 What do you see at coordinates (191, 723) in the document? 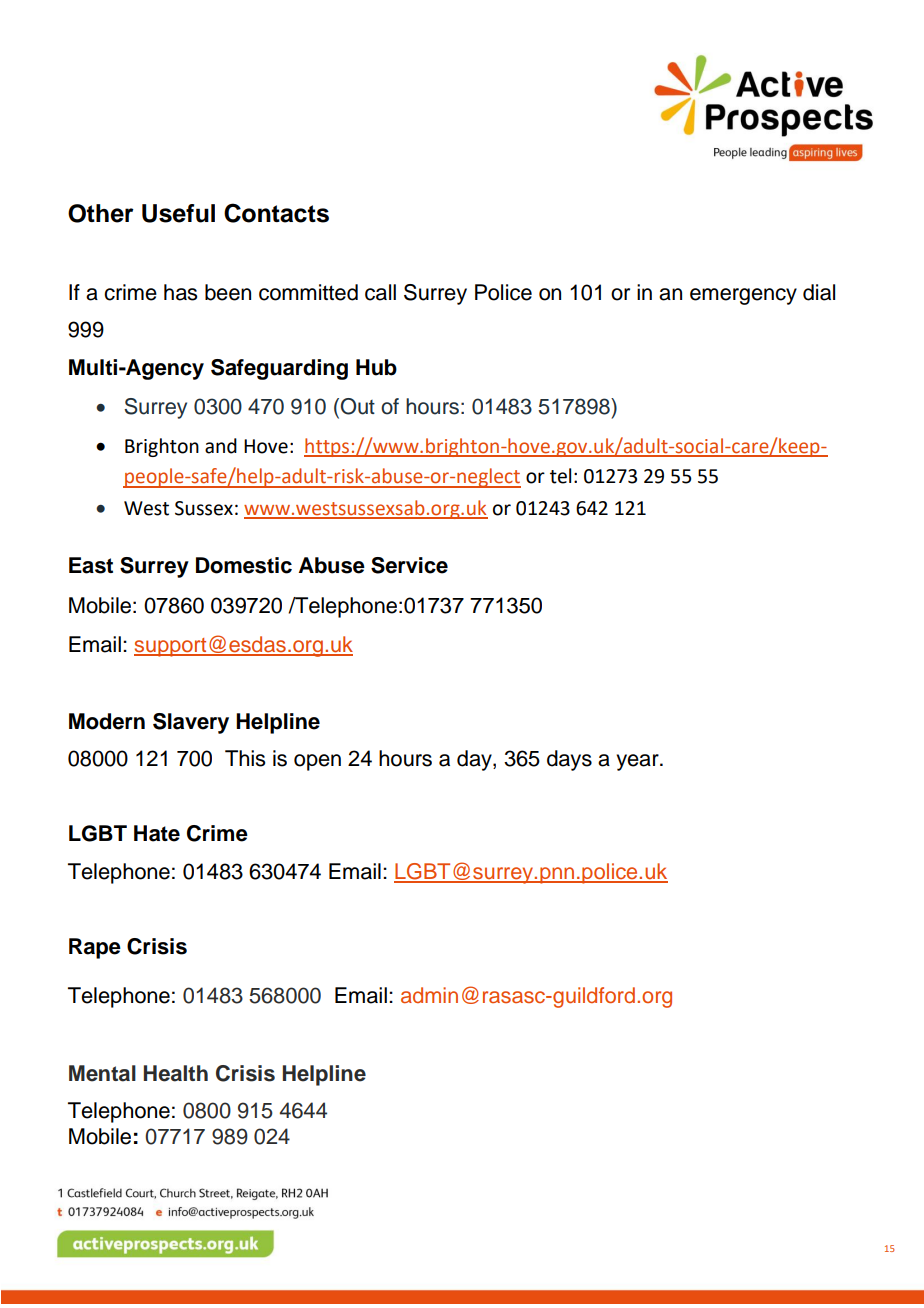
I see `Slavery` at bounding box center [191, 723].
